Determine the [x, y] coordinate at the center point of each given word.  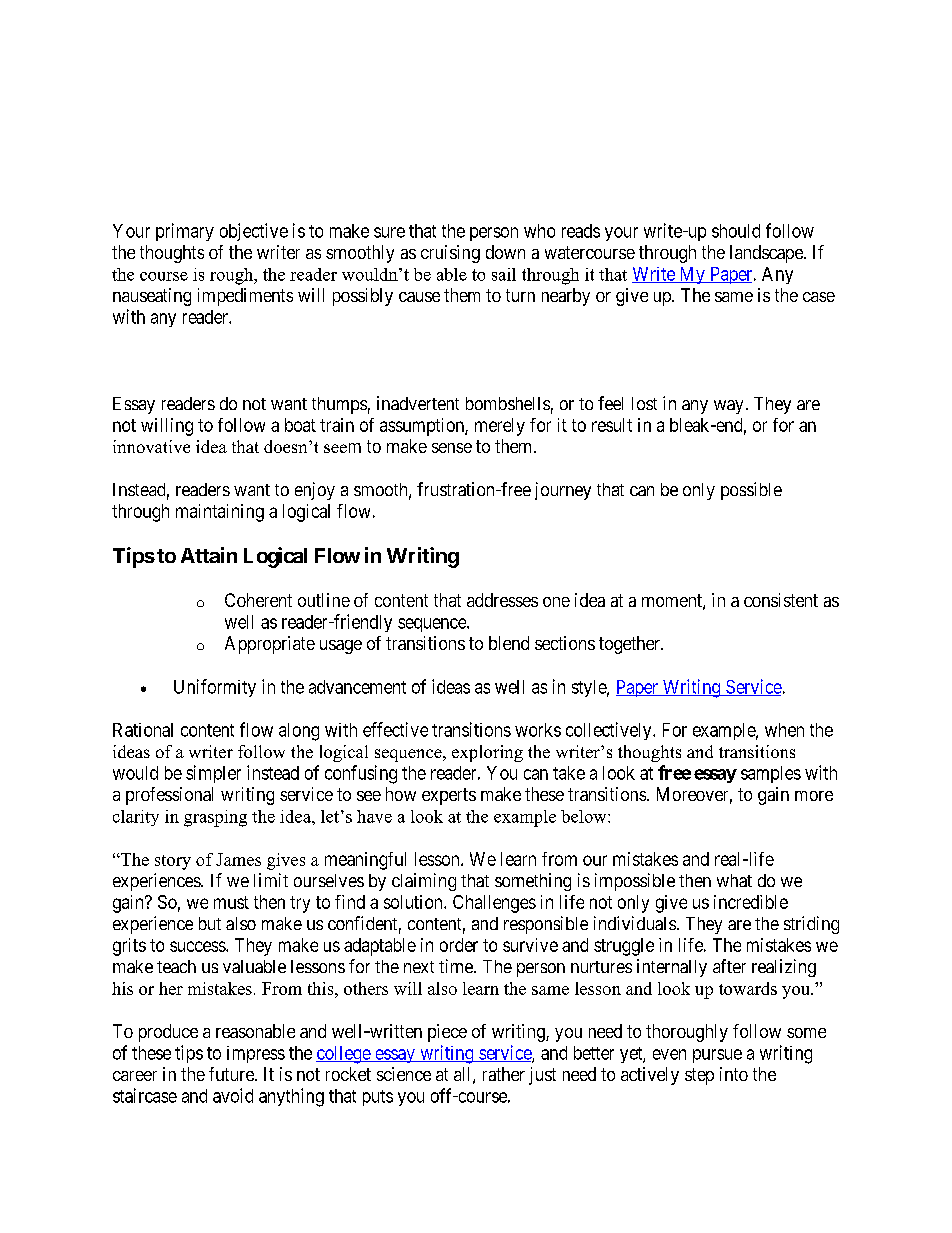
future [232, 1074]
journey [563, 491]
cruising [450, 254]
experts [449, 796]
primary [185, 232]
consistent [781, 600]
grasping [215, 818]
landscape [767, 254]
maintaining [220, 513]
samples [771, 774]
